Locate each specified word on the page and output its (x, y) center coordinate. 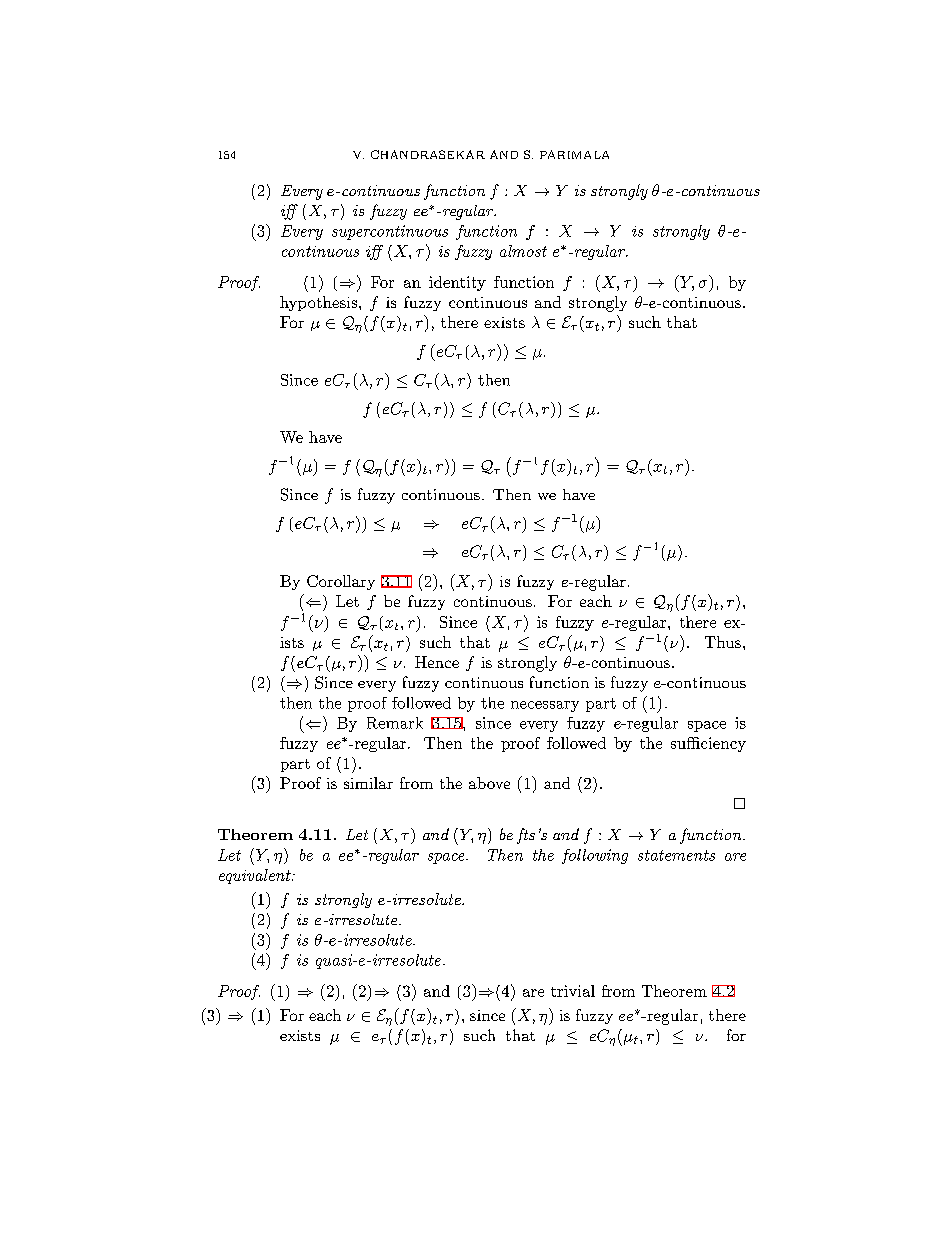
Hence (437, 662)
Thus (723, 642)
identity (457, 283)
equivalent (256, 876)
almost (523, 251)
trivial (573, 991)
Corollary (341, 582)
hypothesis (318, 303)
